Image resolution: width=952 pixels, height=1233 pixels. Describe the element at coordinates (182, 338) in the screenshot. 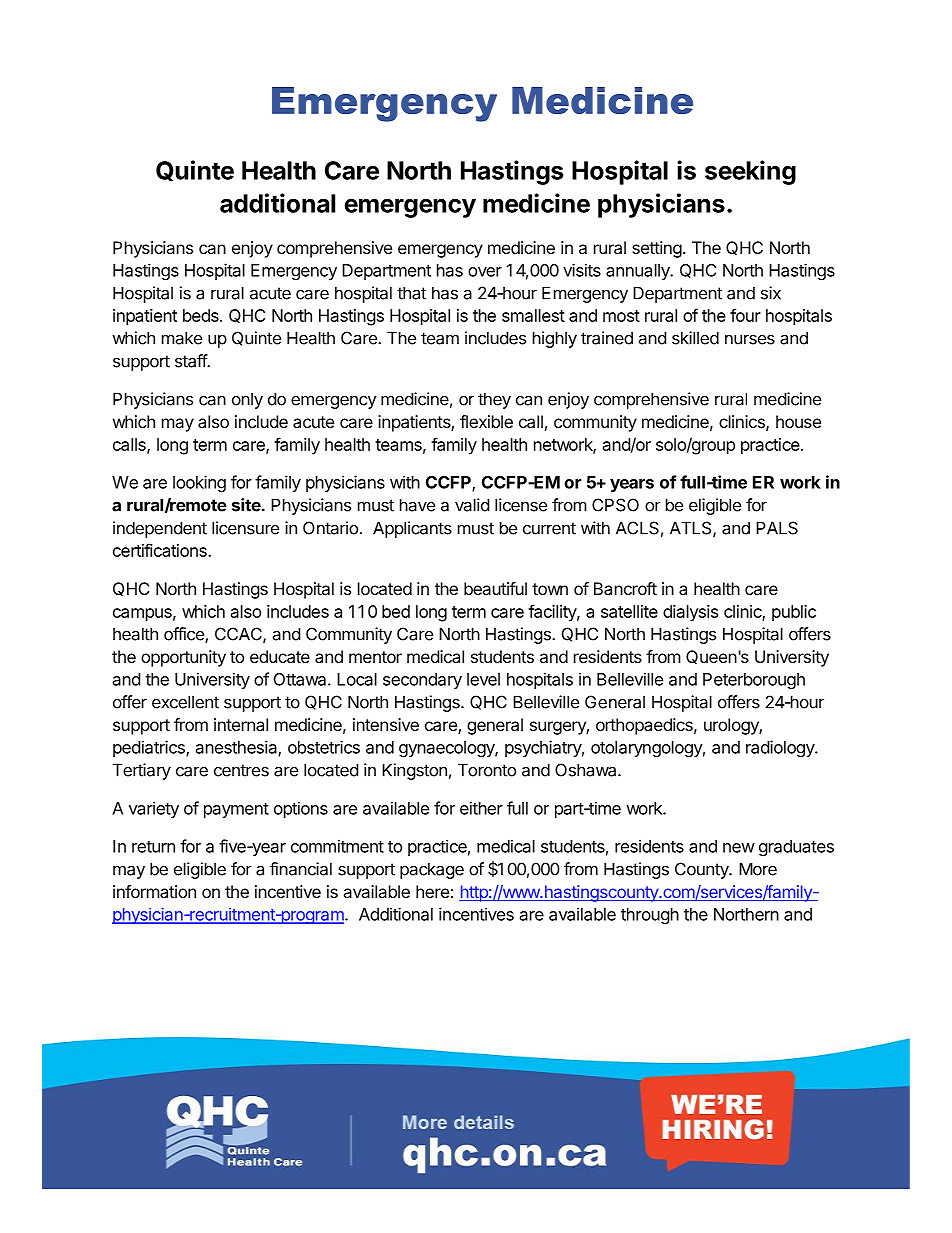

I see `make` at that location.
